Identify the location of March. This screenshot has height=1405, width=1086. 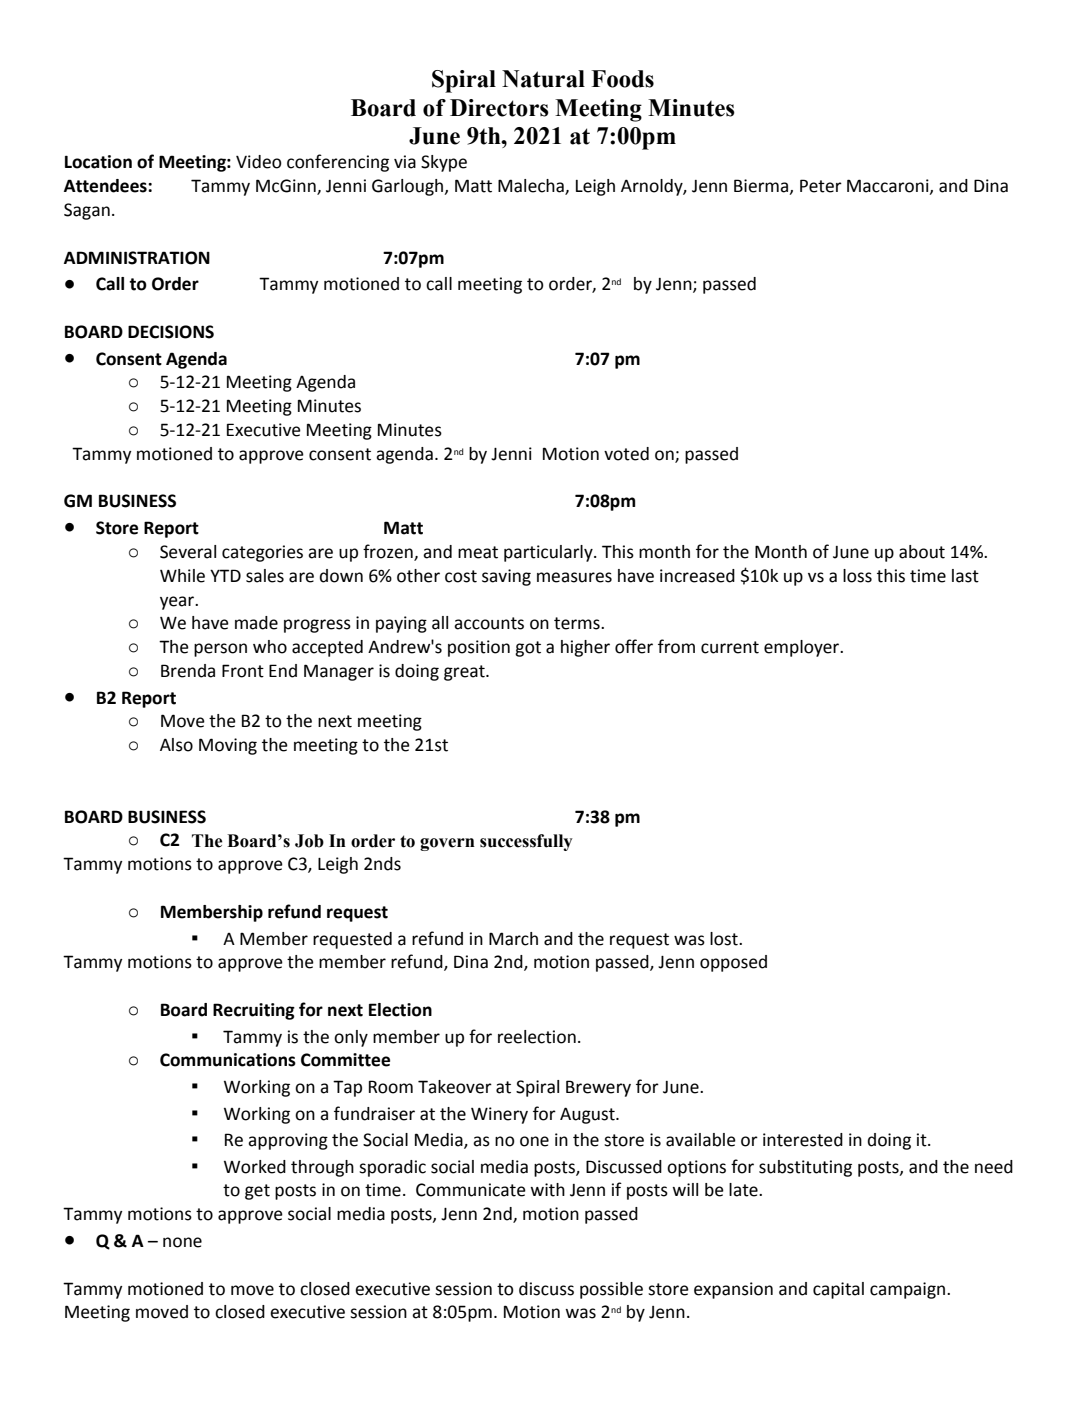
(513, 939).
